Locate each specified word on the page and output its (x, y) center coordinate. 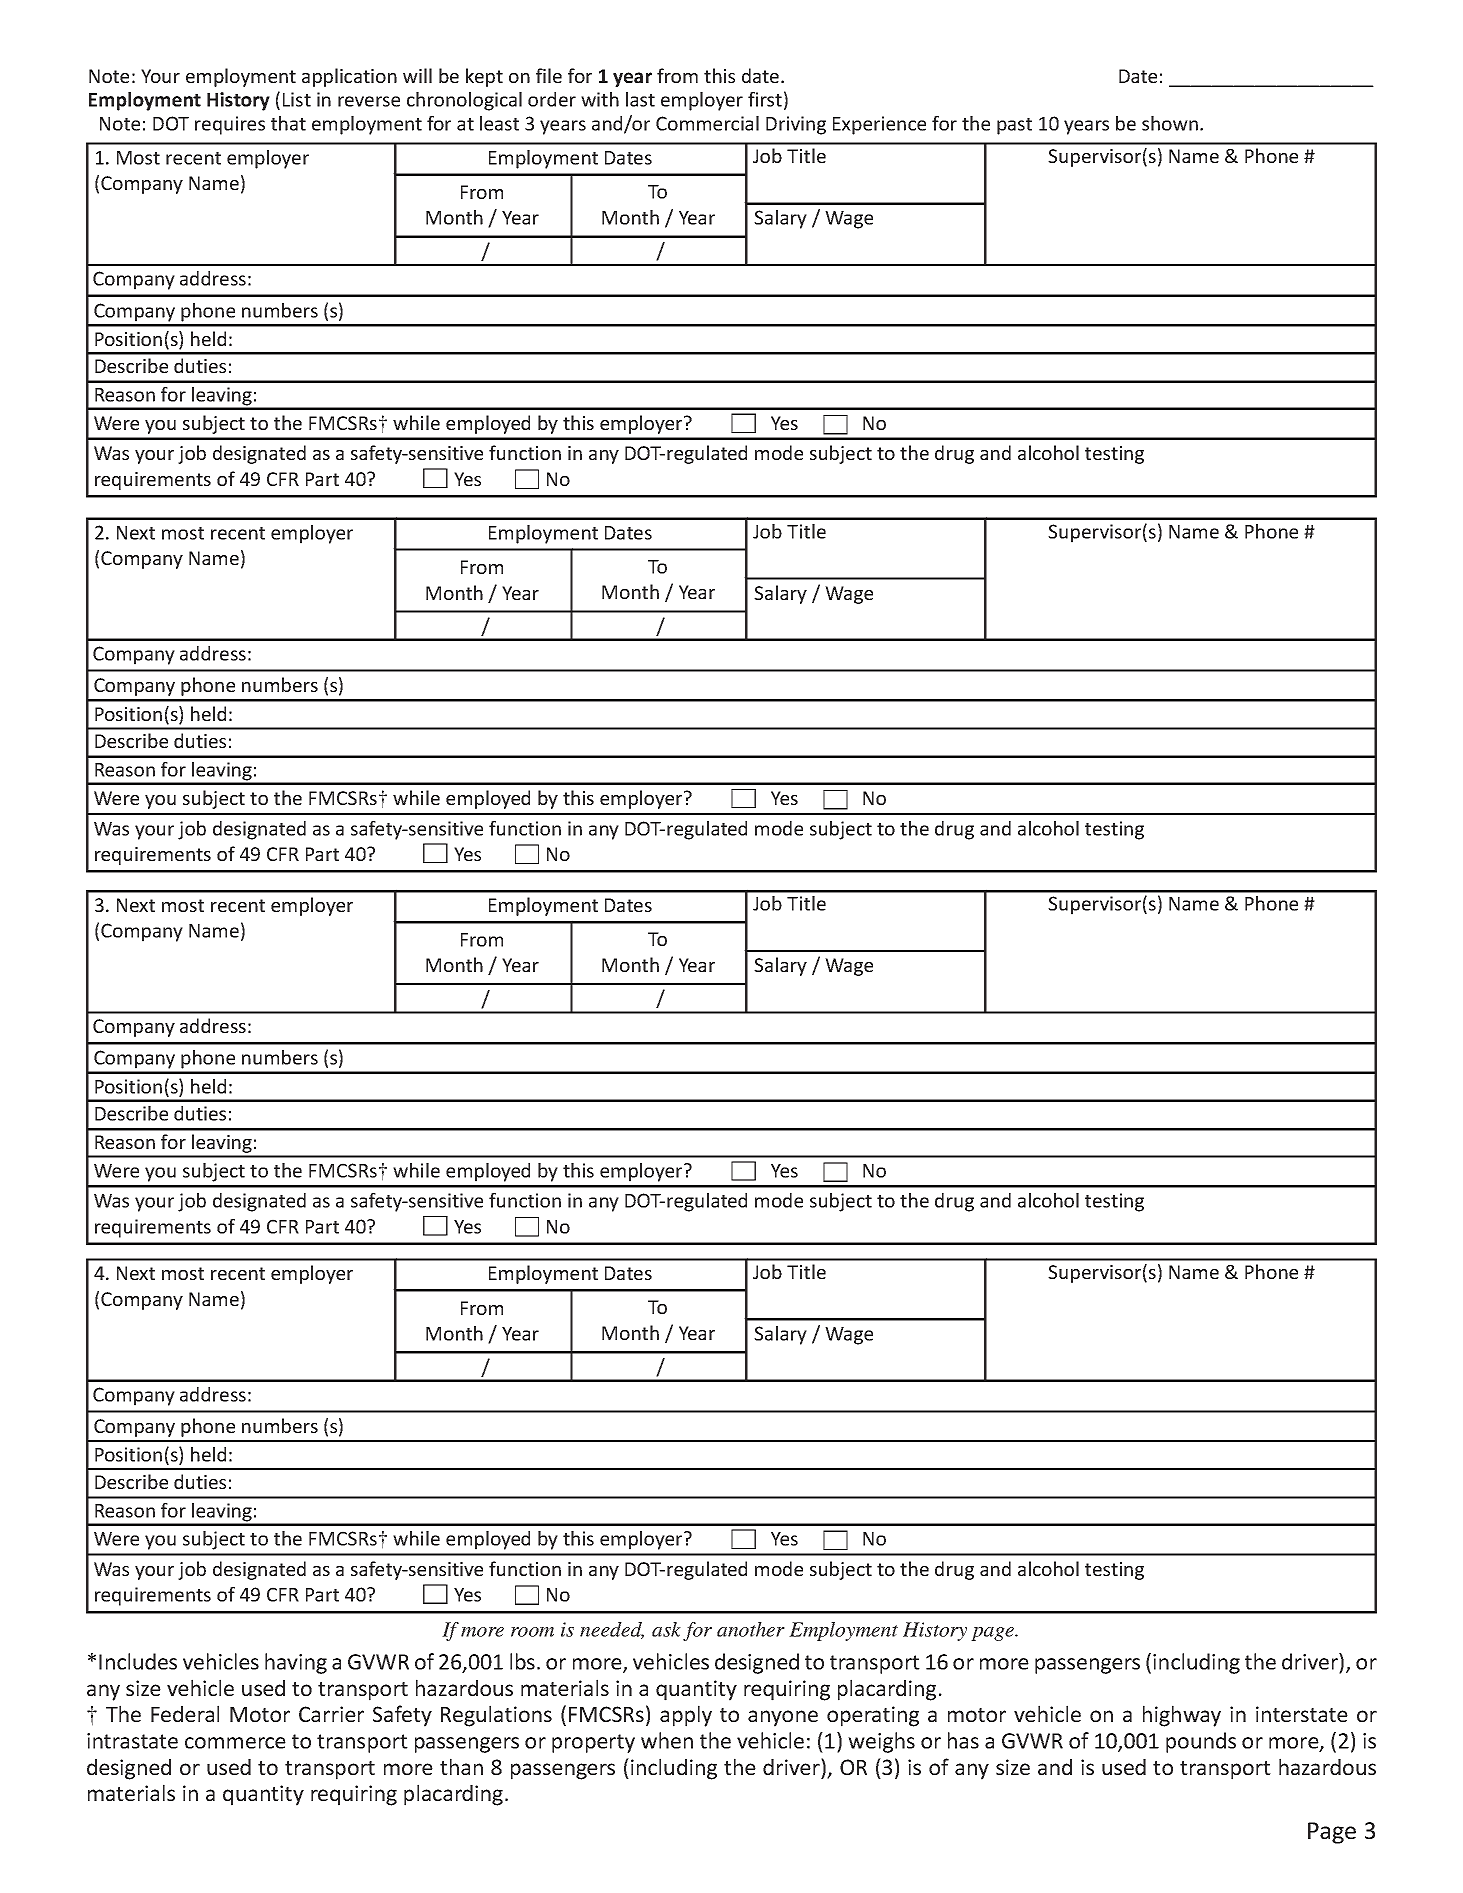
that (288, 123)
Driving (796, 125)
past (1014, 126)
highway (1182, 1716)
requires (230, 125)
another (751, 1629)
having (296, 1663)
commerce (235, 1743)
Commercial (707, 123)
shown (1170, 123)
